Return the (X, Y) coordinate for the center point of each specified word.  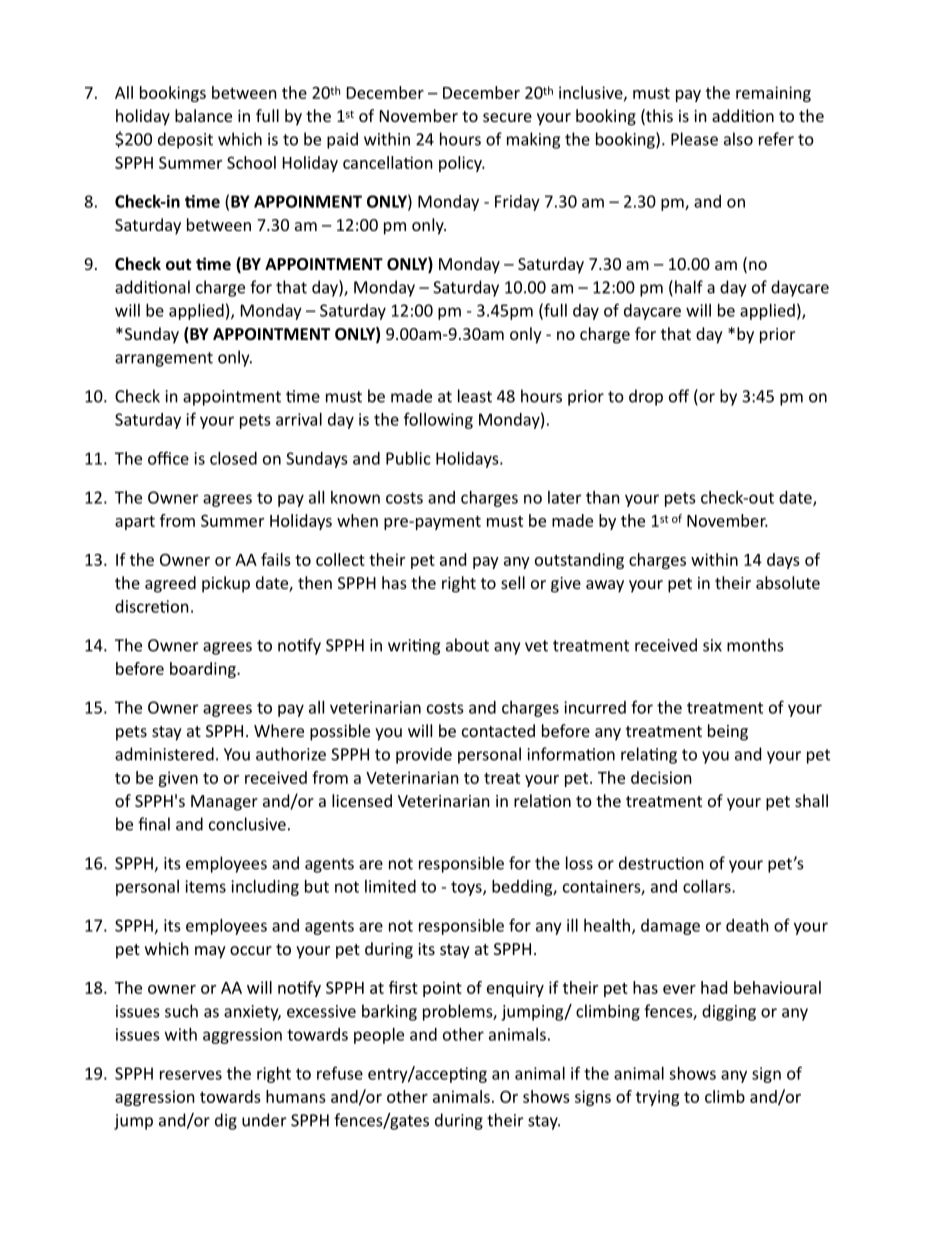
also (738, 139)
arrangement (164, 359)
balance (203, 115)
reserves (191, 1075)
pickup (226, 584)
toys (467, 888)
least (475, 396)
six (712, 645)
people (379, 1036)
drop (646, 397)
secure (507, 117)
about (467, 645)
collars (708, 886)
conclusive (247, 824)
